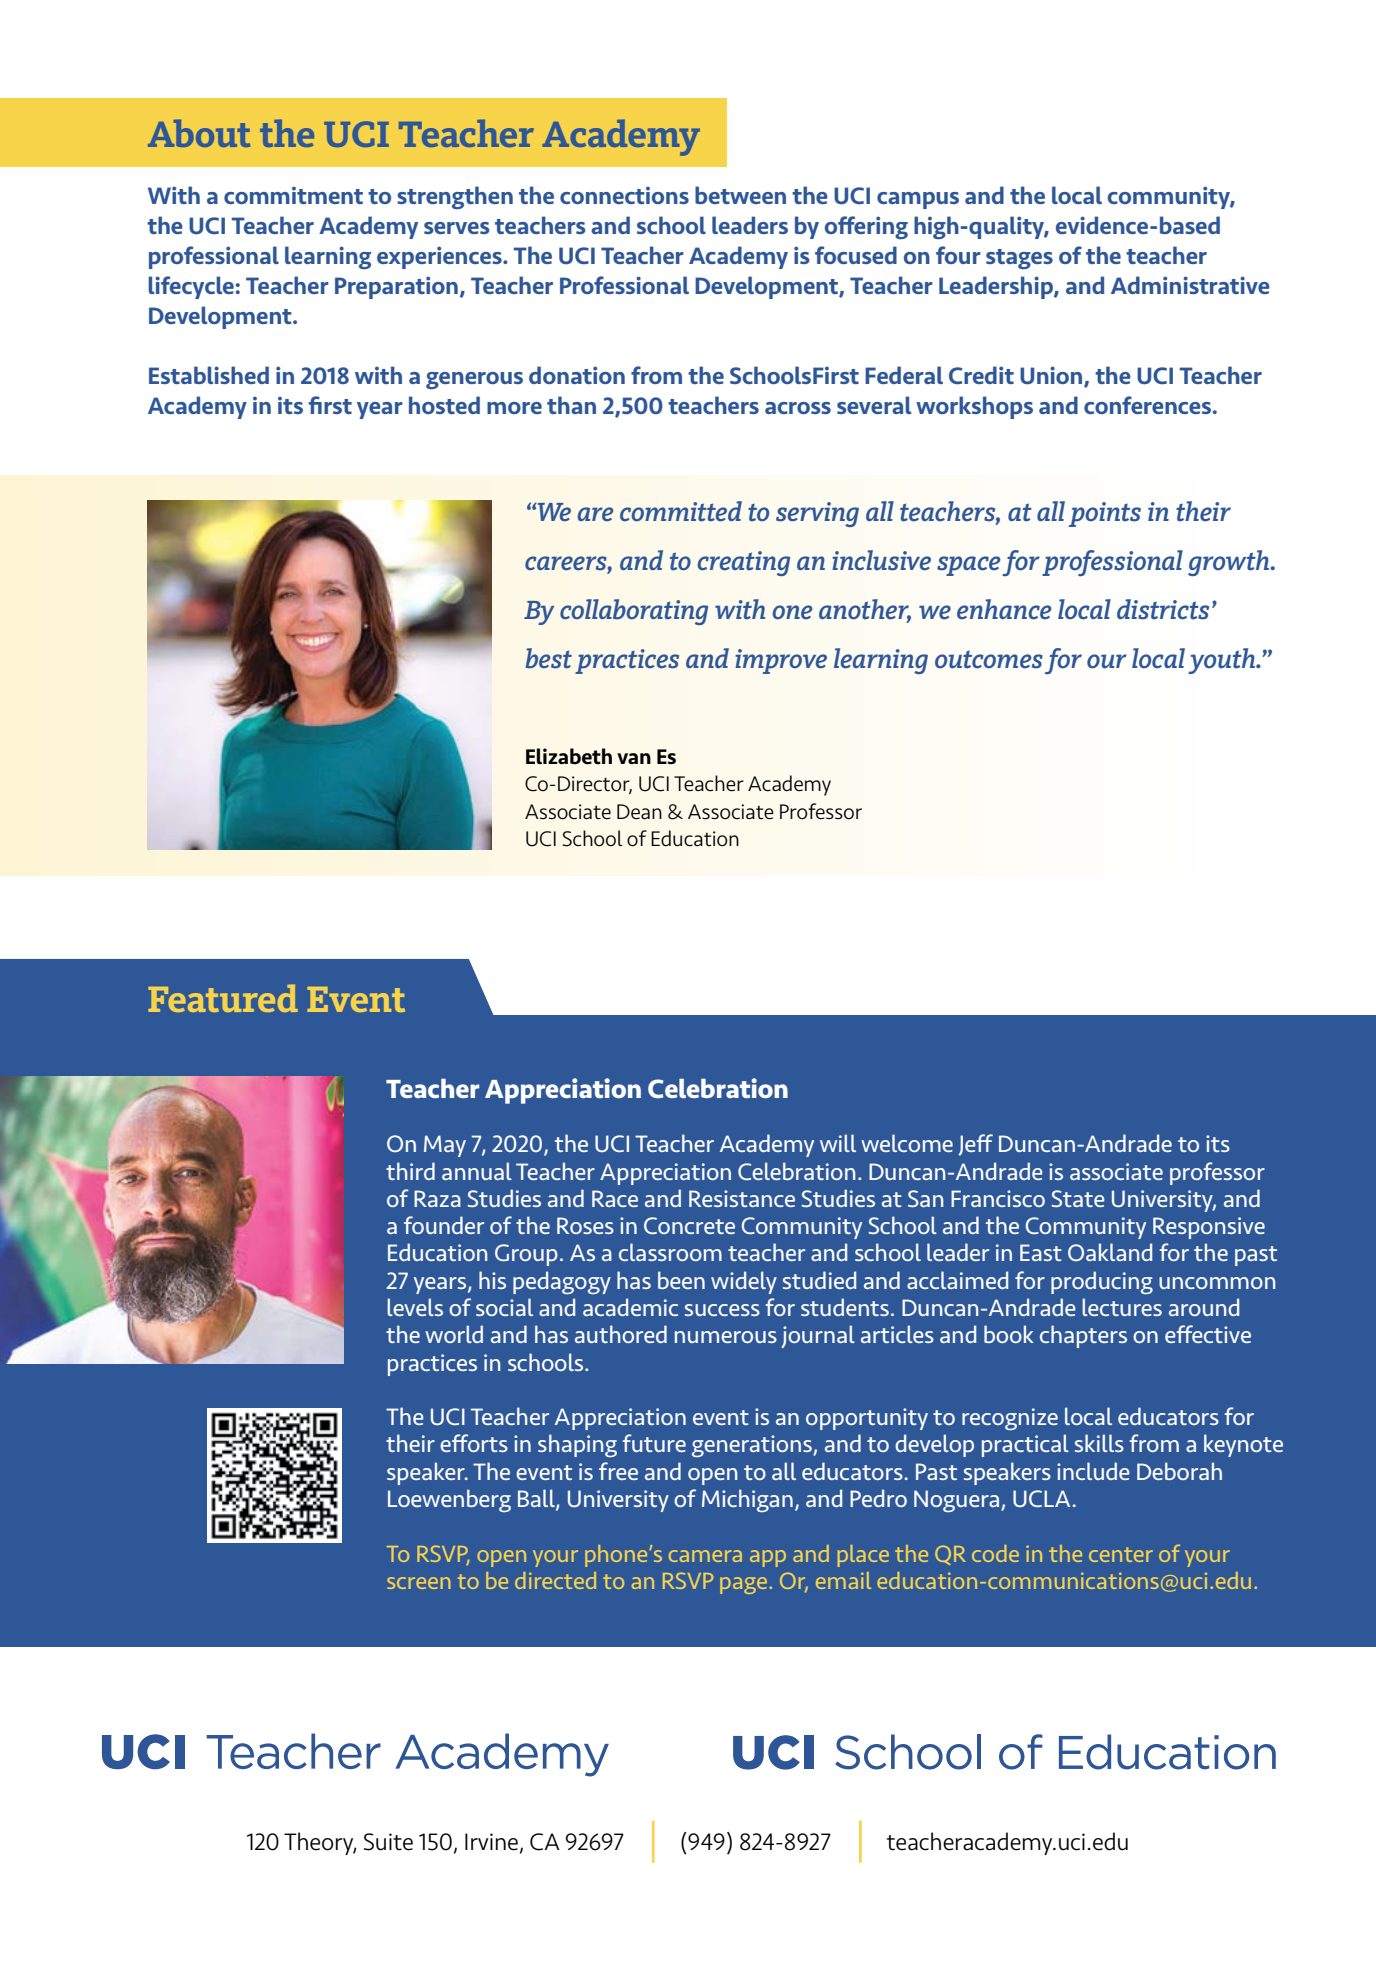 The height and width of the screenshot is (1965, 1376). Describe the element at coordinates (388, 1842) in the screenshot. I see `Suite` at that location.
